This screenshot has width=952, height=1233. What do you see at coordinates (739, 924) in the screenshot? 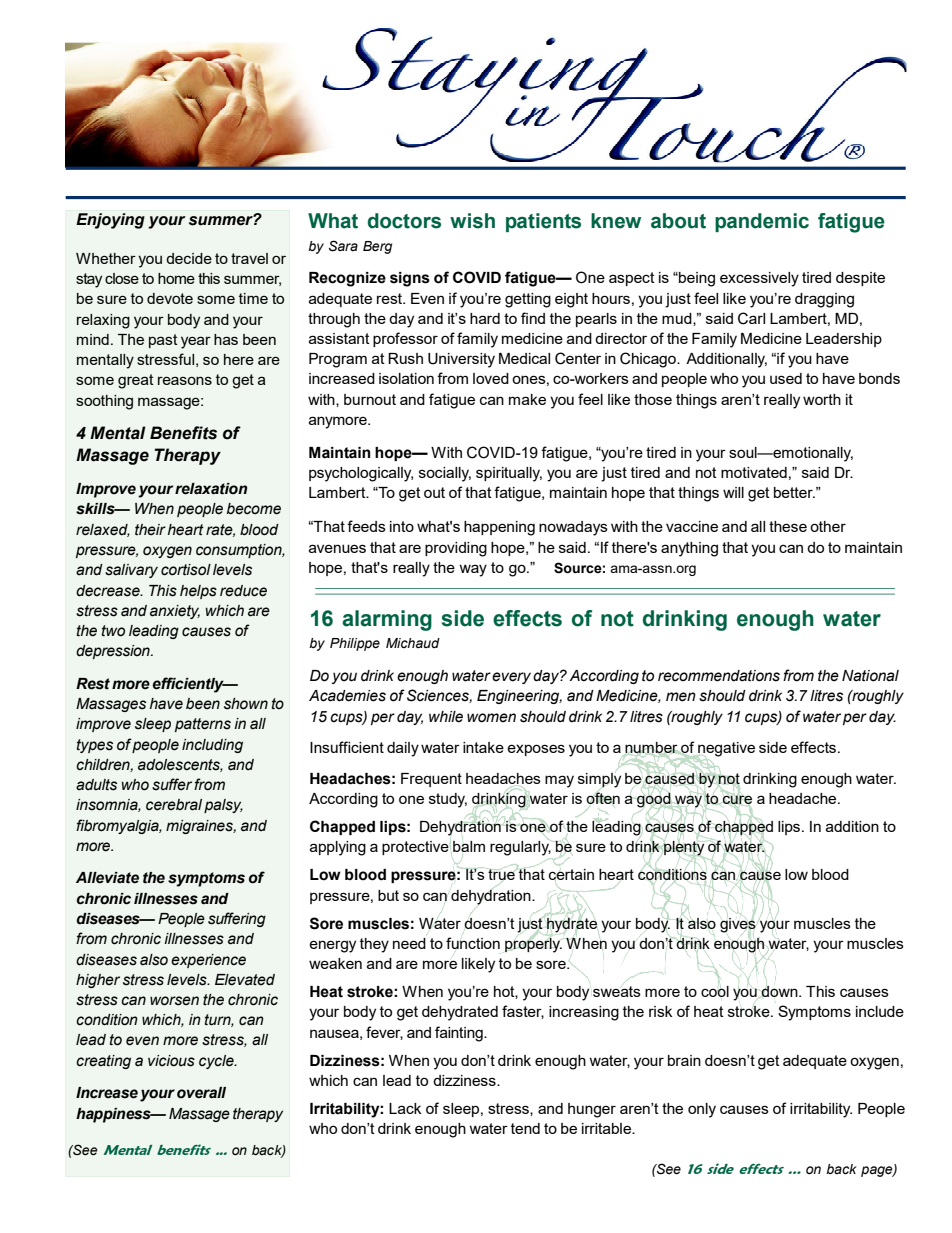
I see `gives` at bounding box center [739, 924].
